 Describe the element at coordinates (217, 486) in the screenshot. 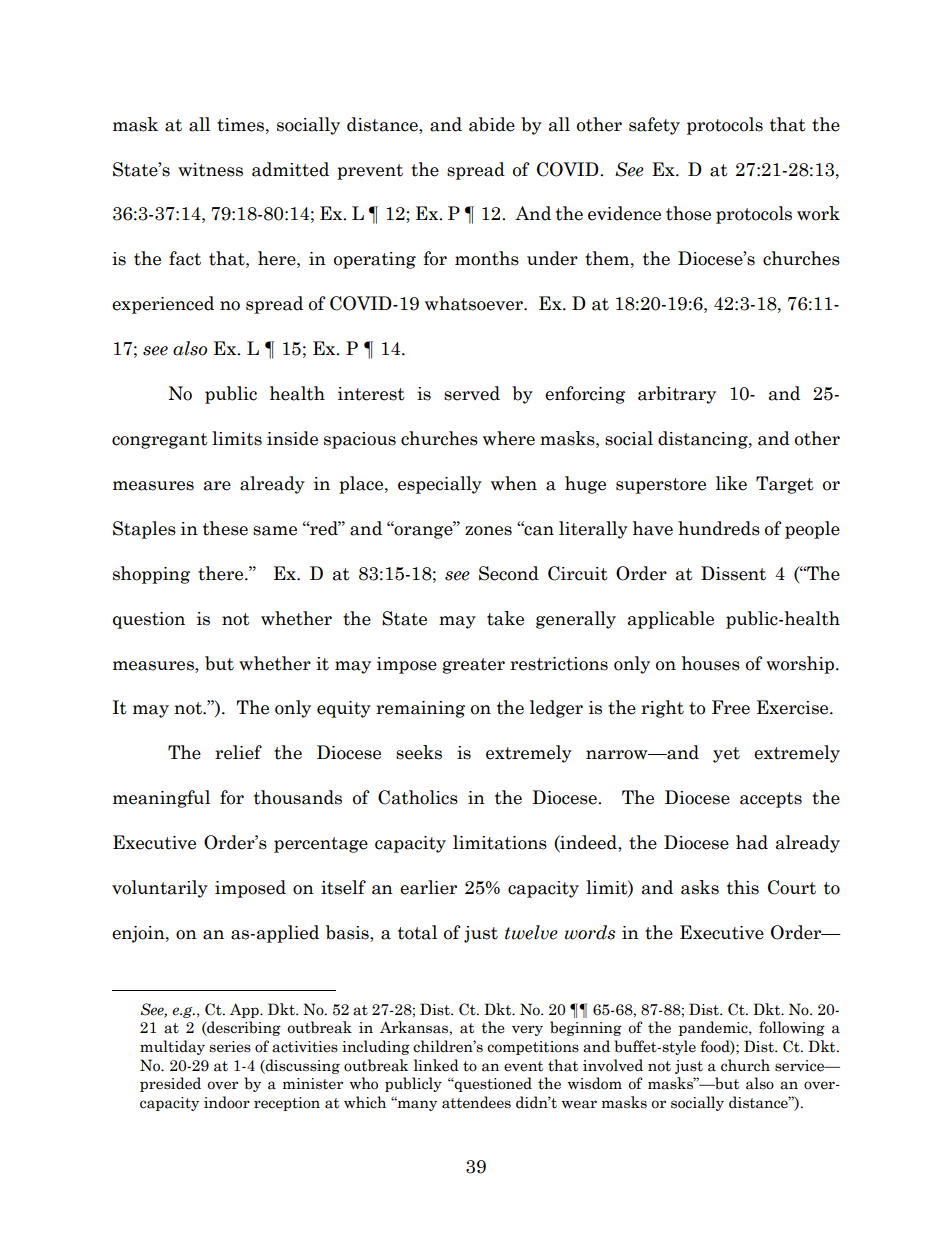

I see `are` at that location.
